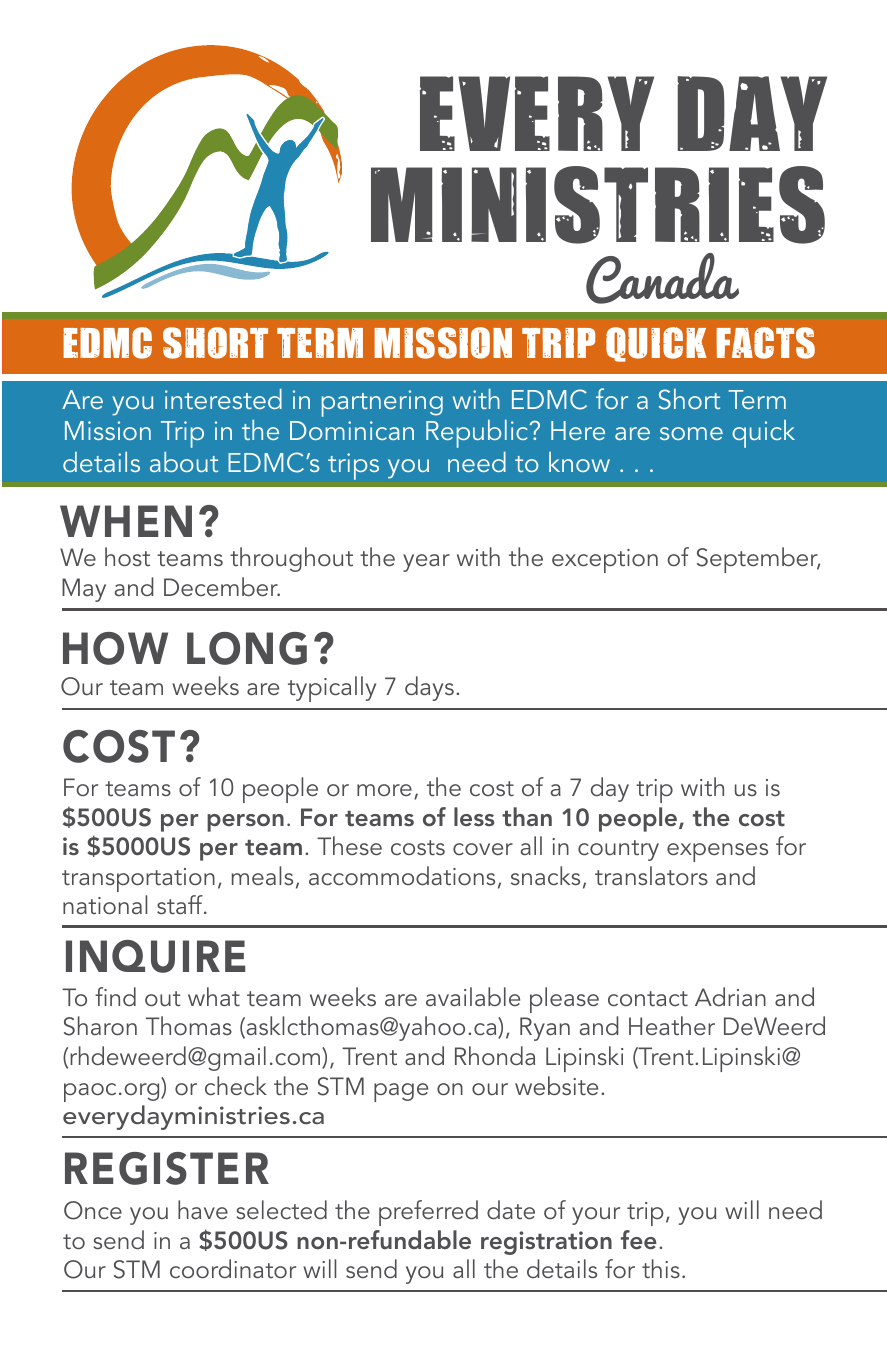  Describe the element at coordinates (115, 648) in the screenshot. I see `HOW` at that location.
